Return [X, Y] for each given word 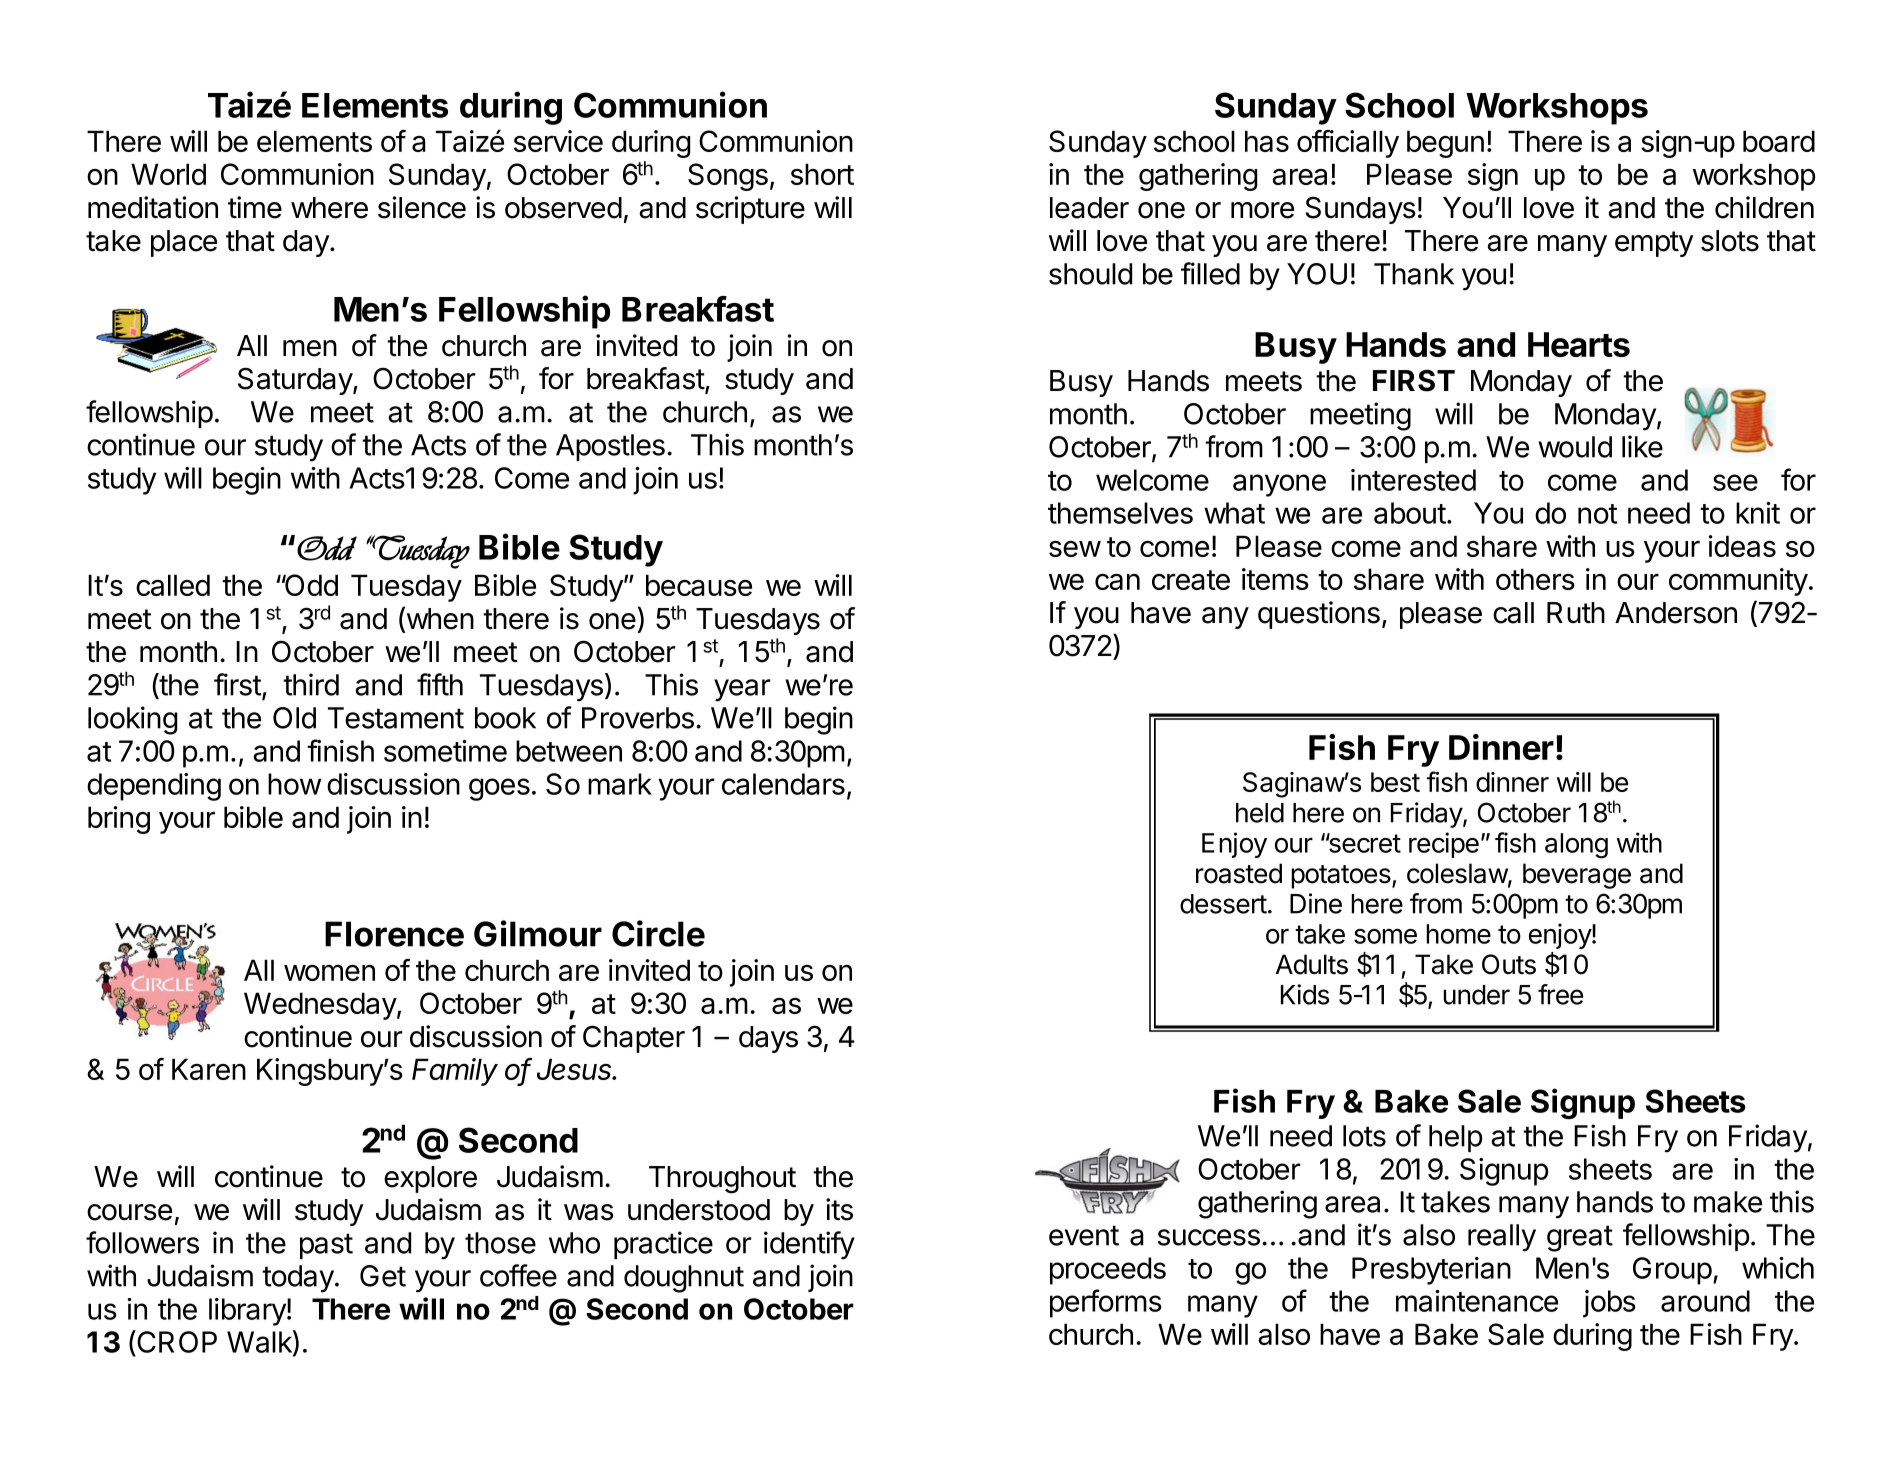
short [822, 174]
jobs [1609, 1304]
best [1395, 782]
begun [1445, 144]
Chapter [634, 1039]
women [329, 972]
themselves [1120, 513]
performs [1106, 1303]
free [1560, 994]
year [742, 690]
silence [422, 207]
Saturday [296, 381]
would [1575, 447]
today [298, 1279]
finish [340, 750]
